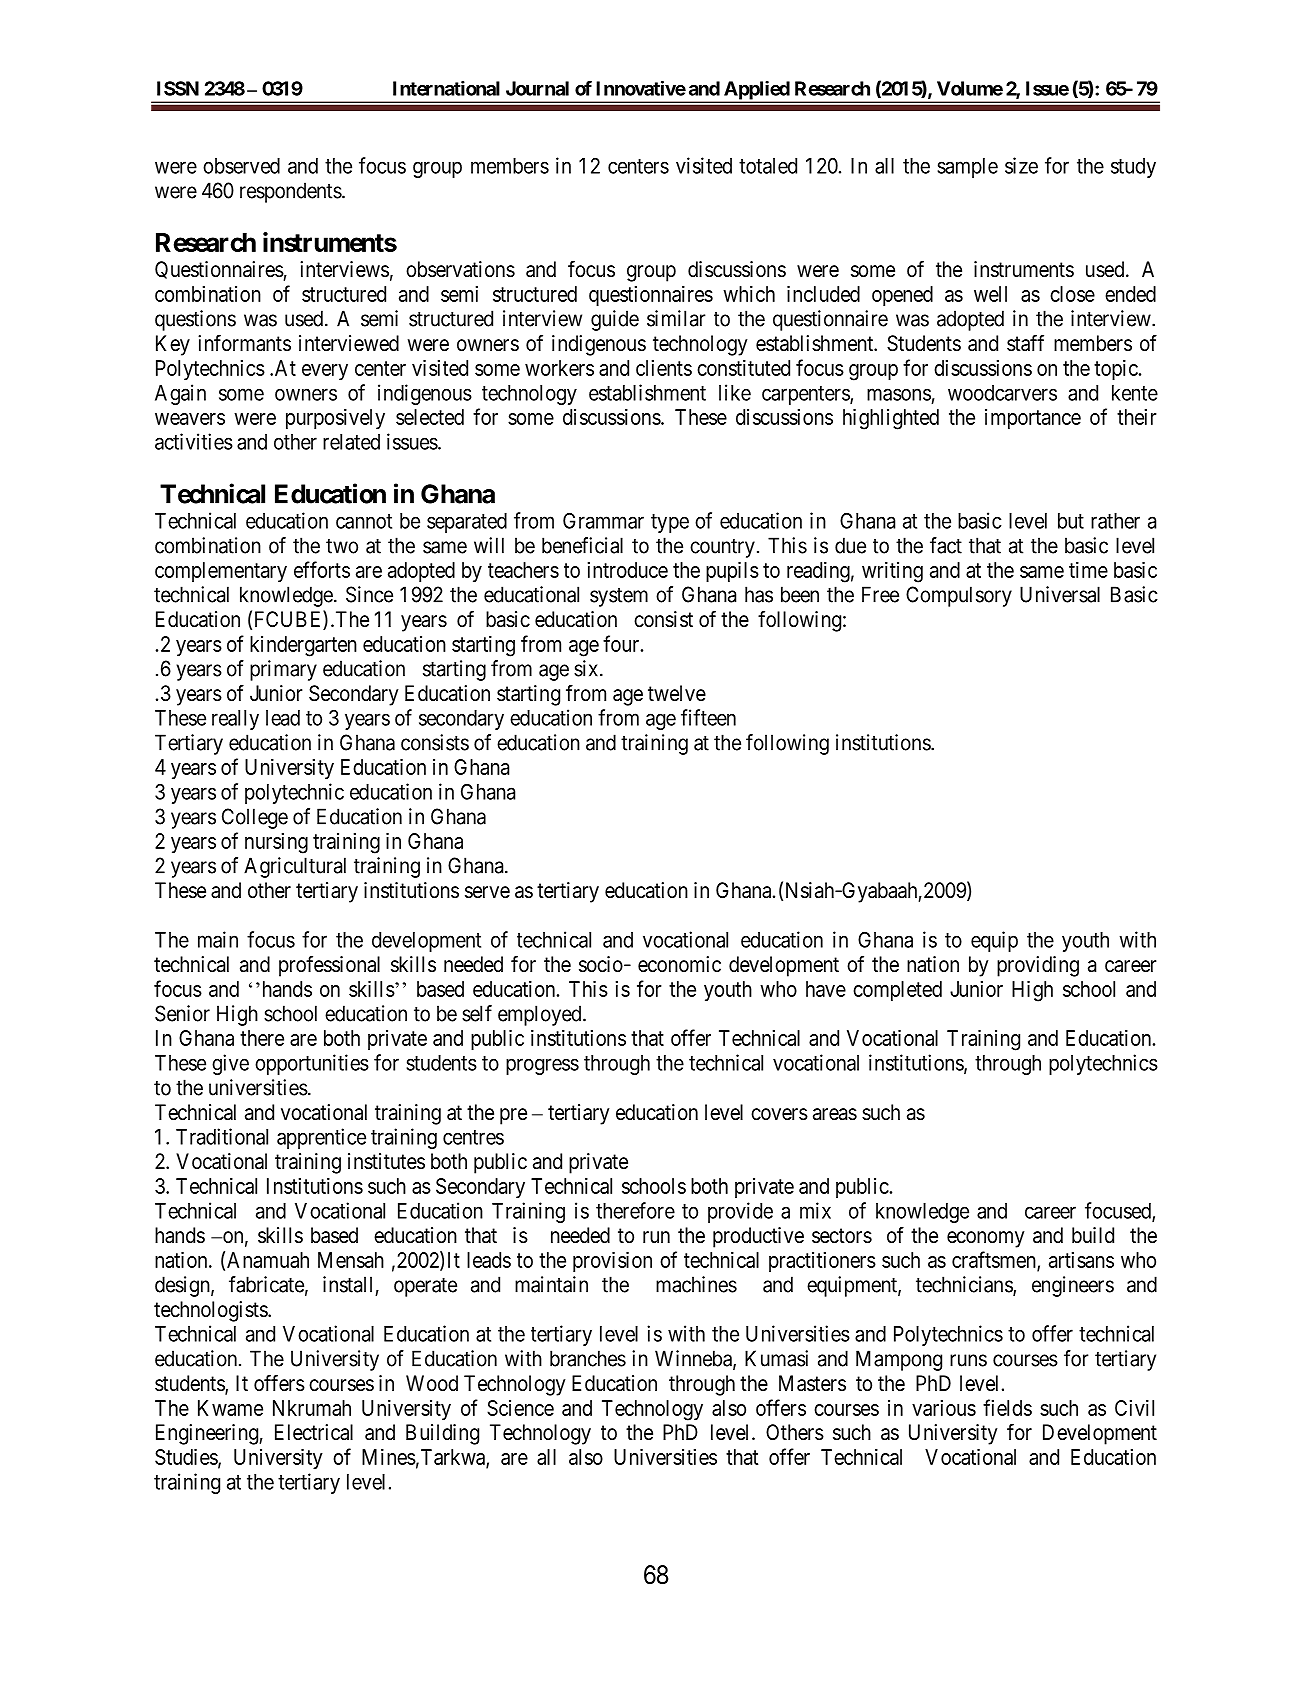 This document has height=1697, width=1311. What do you see at coordinates (322, 569) in the document?
I see `efforts` at bounding box center [322, 569].
